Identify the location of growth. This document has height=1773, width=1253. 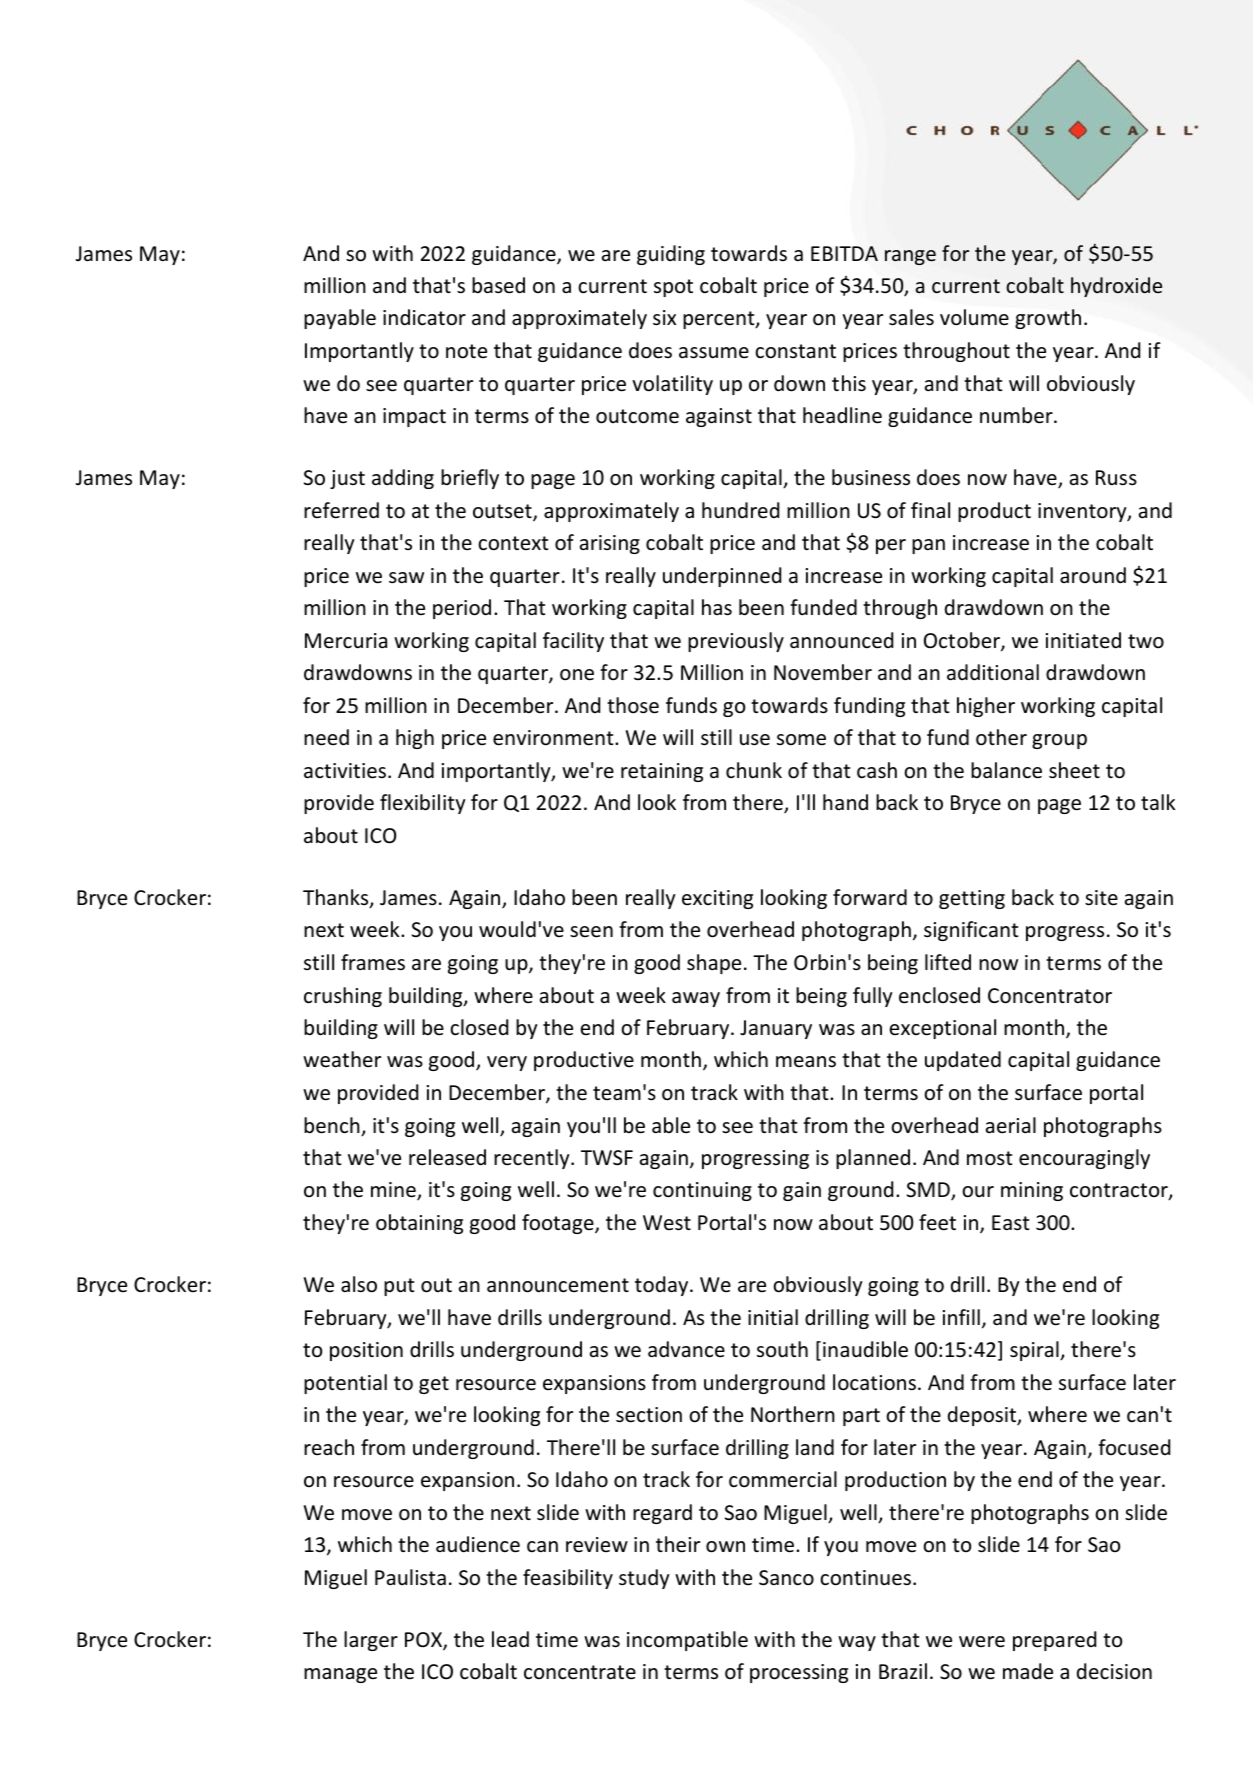
(1048, 319).
